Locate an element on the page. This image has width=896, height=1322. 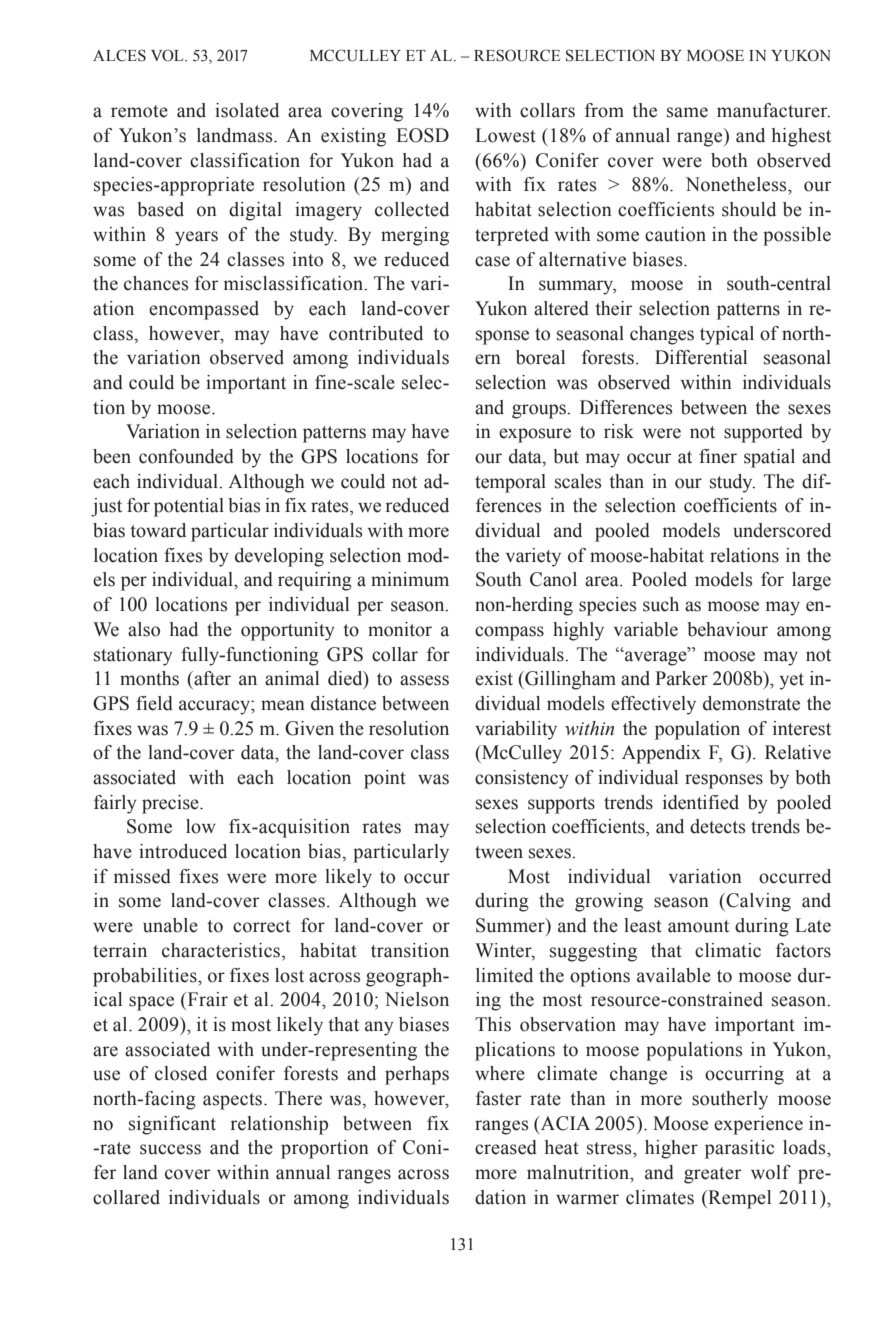
behaviour is located at coordinates (727, 629).
